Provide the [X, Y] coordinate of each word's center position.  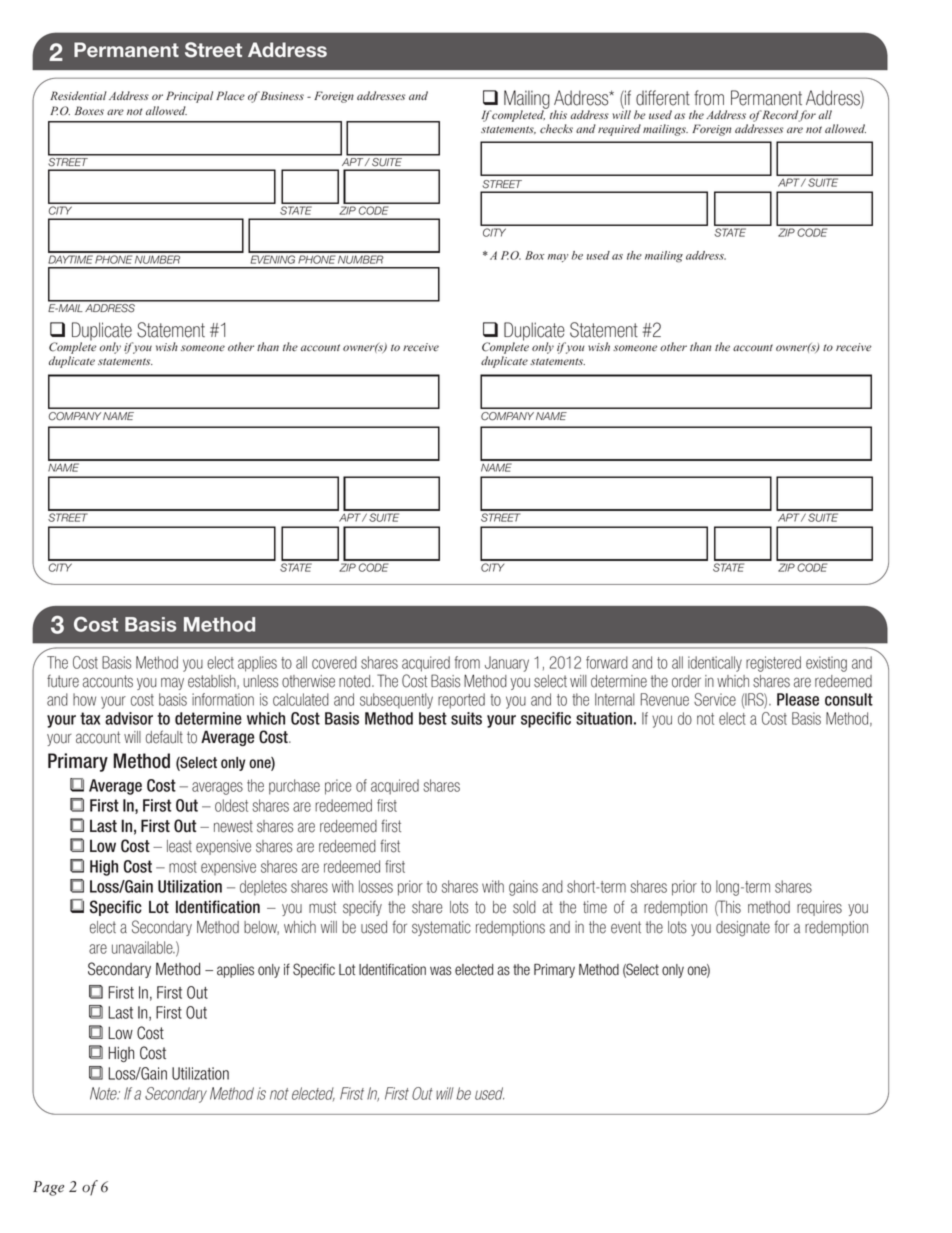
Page [48, 1188]
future [63, 681]
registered [773, 664]
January [507, 664]
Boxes [89, 110]
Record [780, 116]
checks [556, 129]
